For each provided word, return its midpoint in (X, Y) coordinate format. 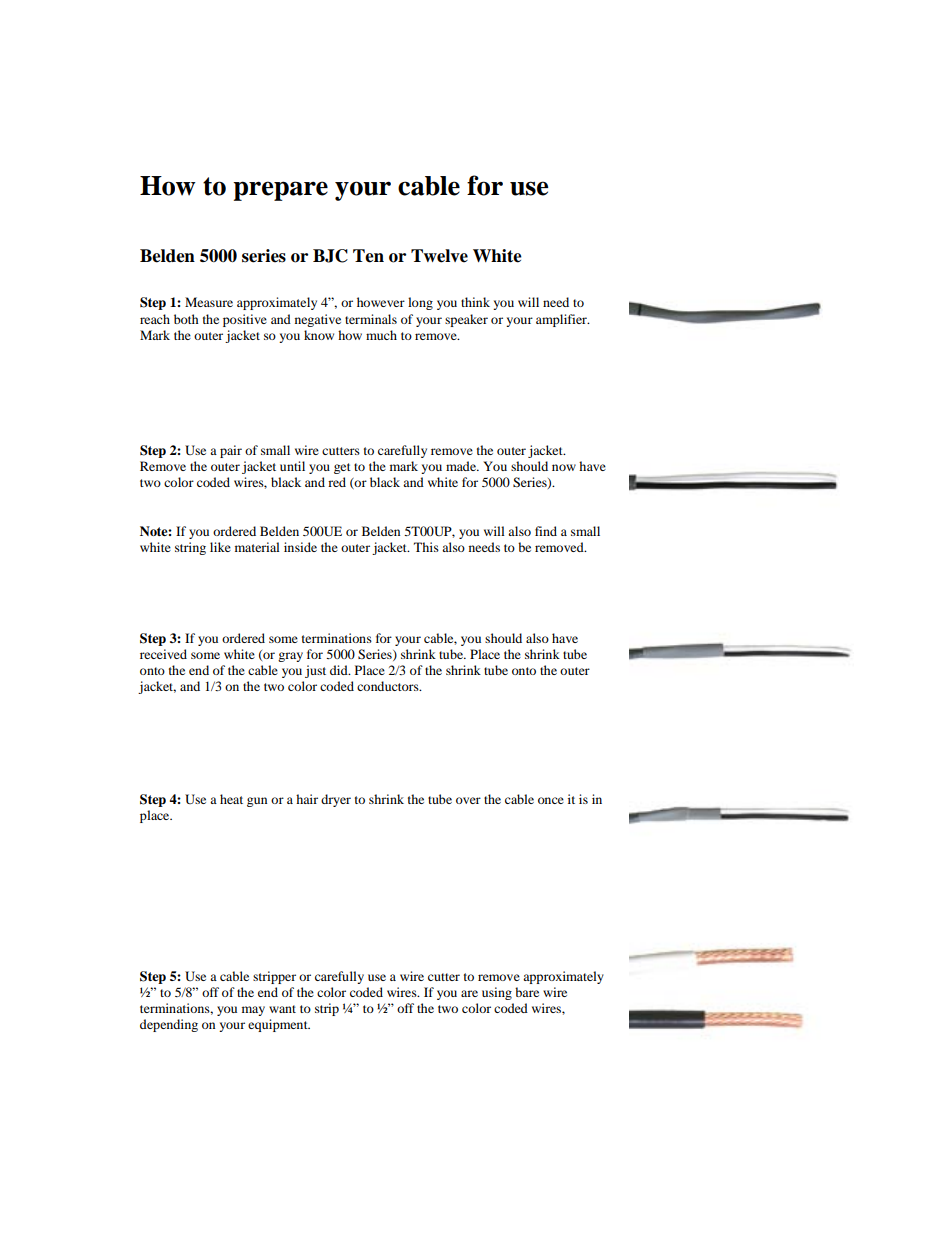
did (340, 670)
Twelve (439, 256)
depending (169, 1025)
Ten (368, 256)
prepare (280, 191)
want (282, 1009)
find (546, 531)
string (190, 548)
